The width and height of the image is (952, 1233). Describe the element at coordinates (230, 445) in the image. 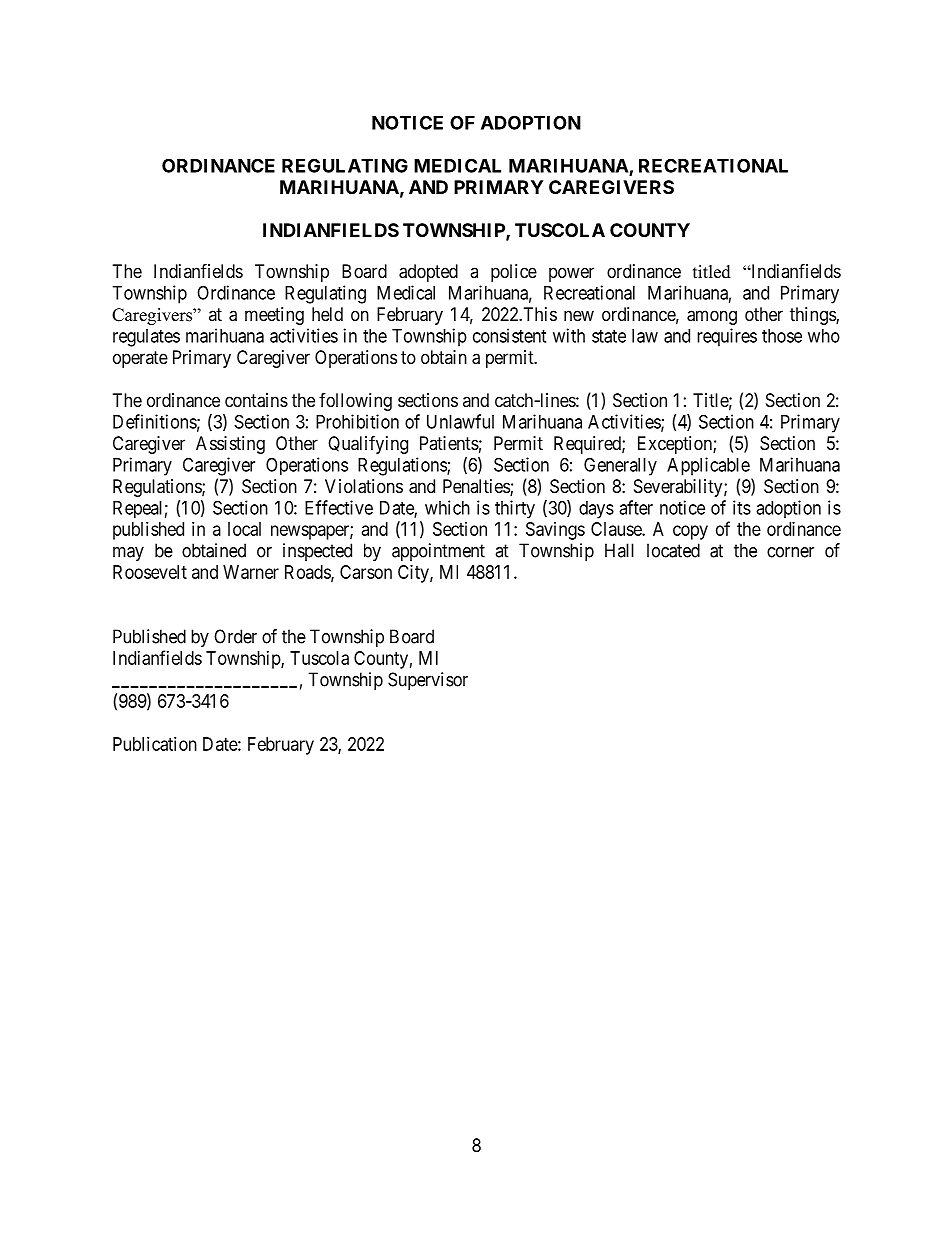

I see `Assisting` at that location.
